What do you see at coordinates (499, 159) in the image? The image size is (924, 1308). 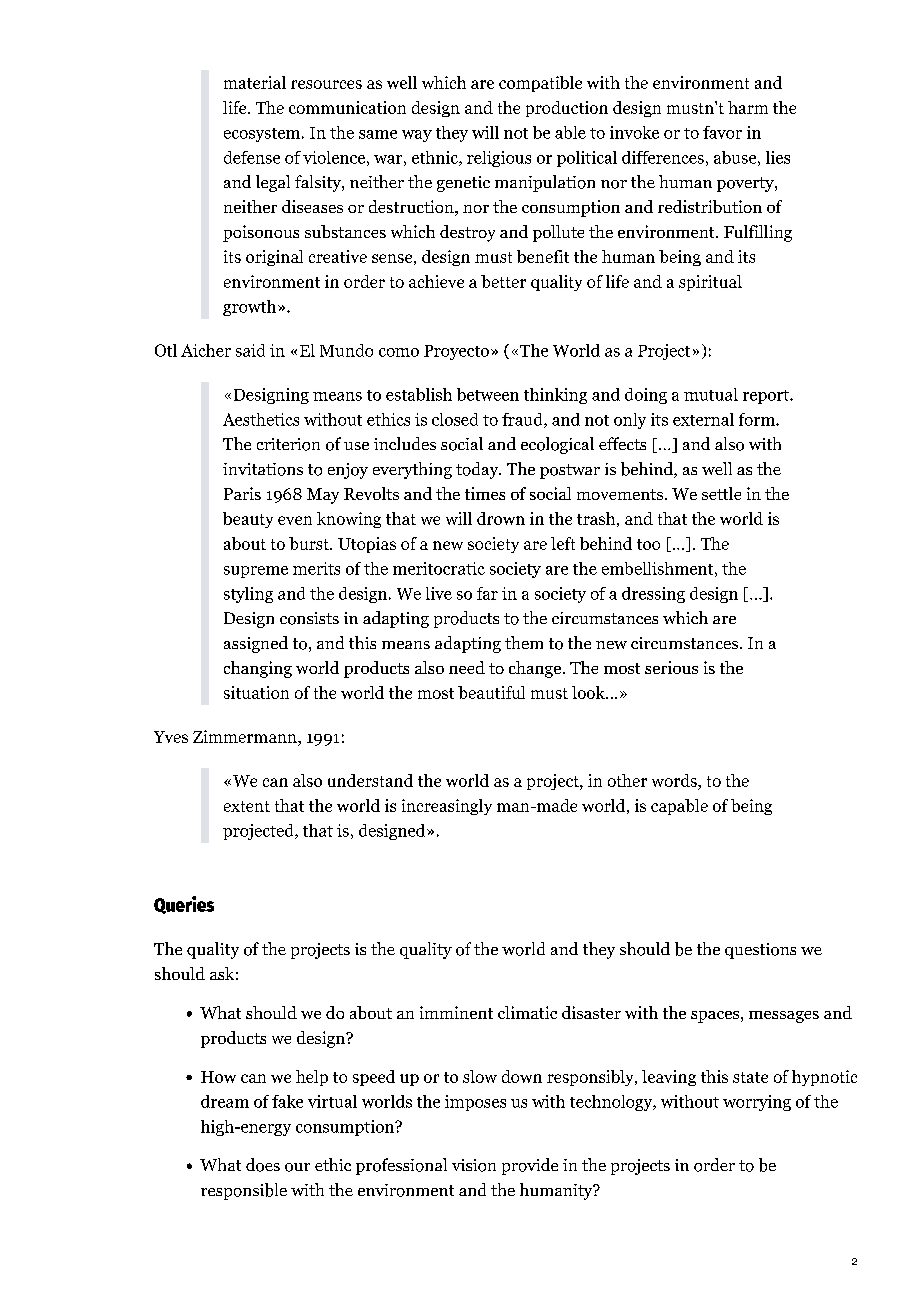 I see `religious` at bounding box center [499, 159].
